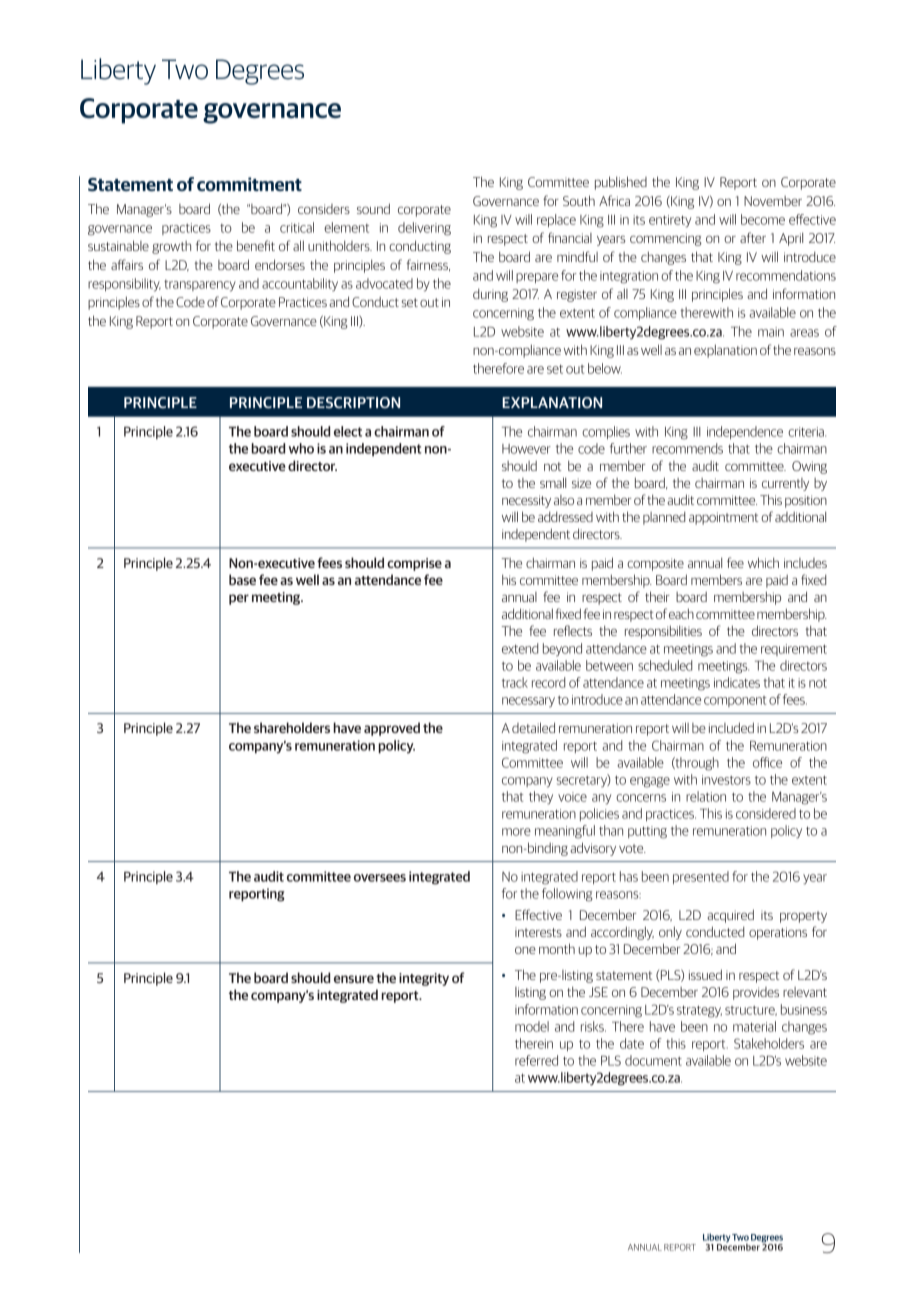 This page has height=1308, width=924. What do you see at coordinates (526, 449) in the page?
I see `However` at bounding box center [526, 449].
